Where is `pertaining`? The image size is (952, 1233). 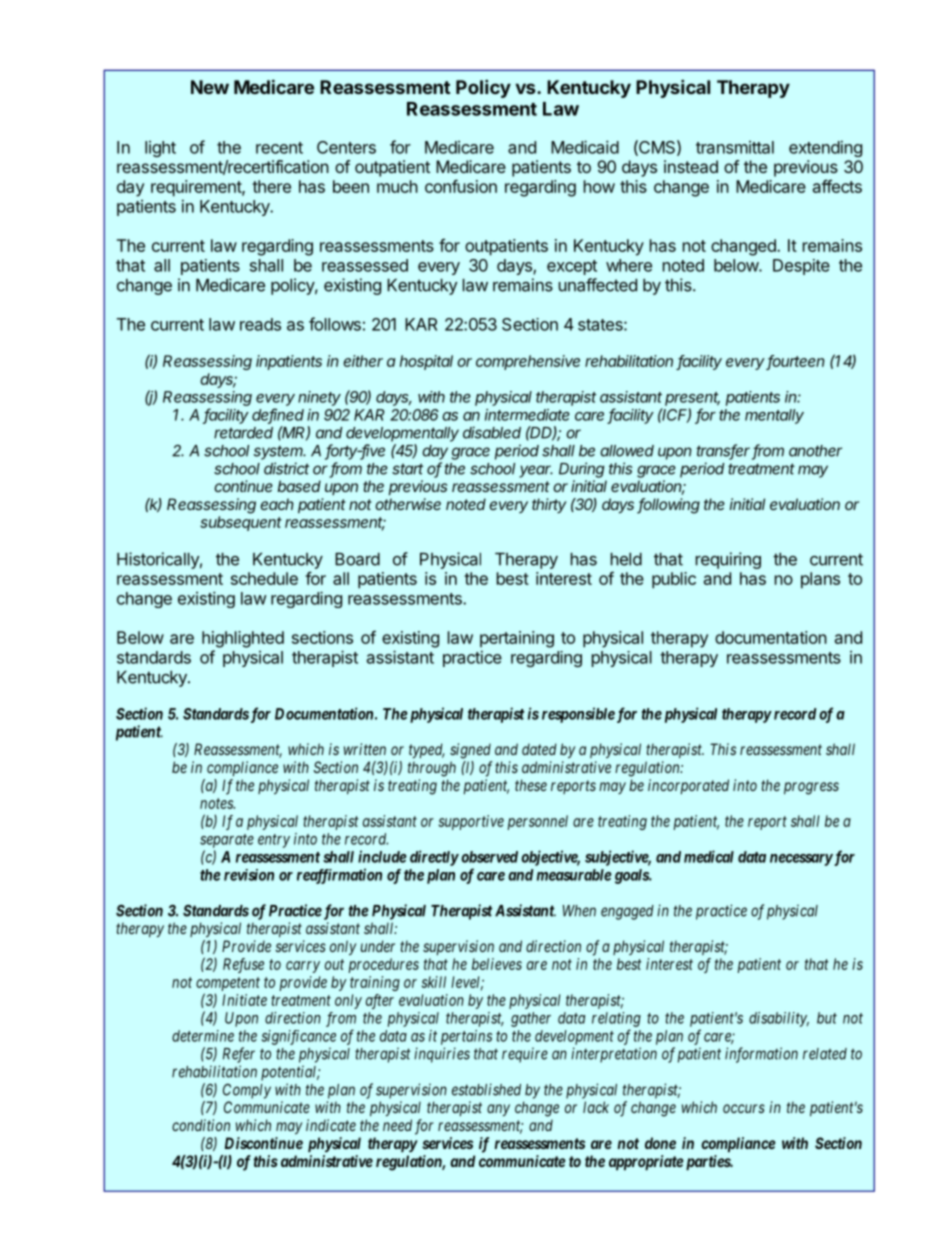
pertaining is located at coordinates (517, 639).
